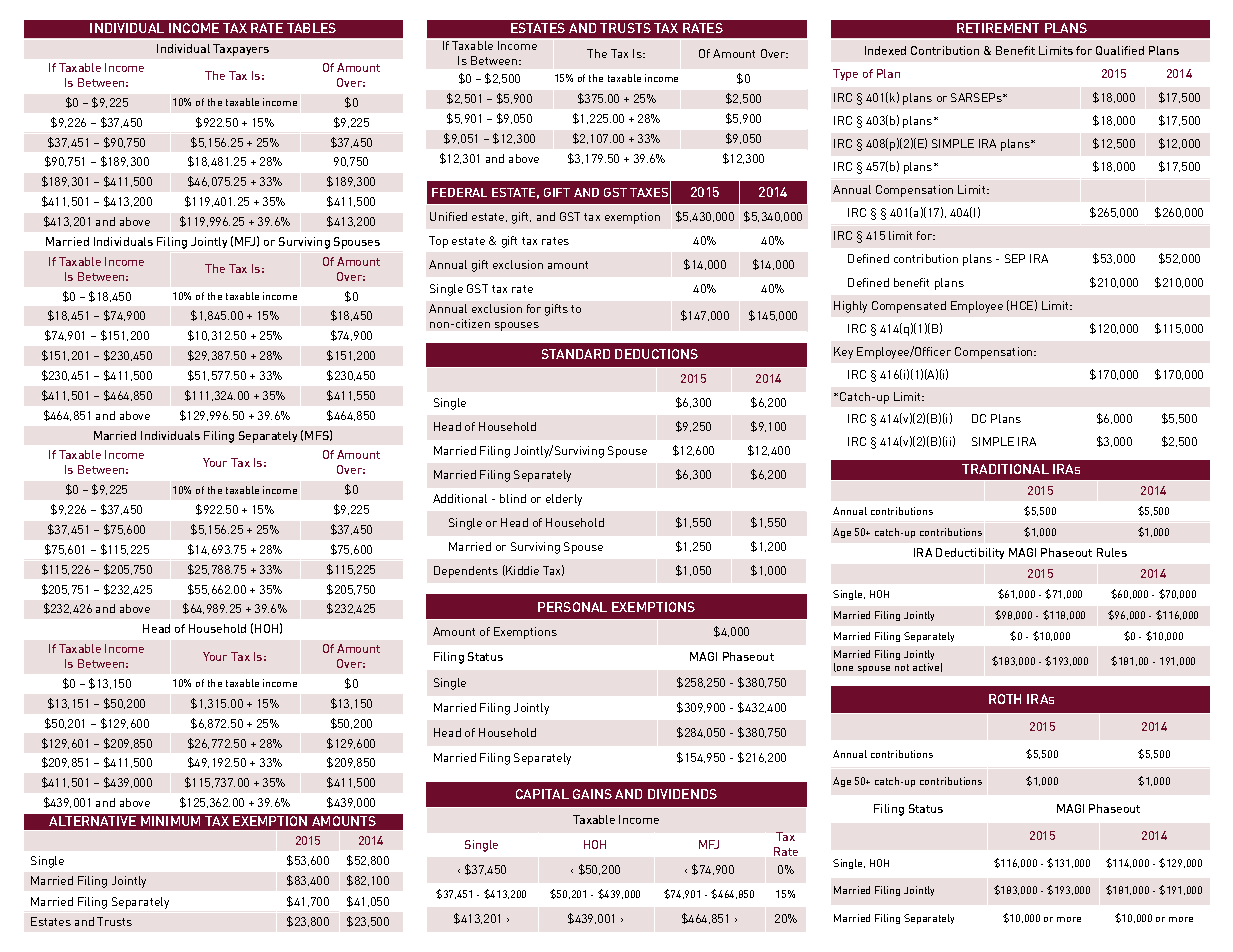 The image size is (1233, 952). I want to click on elderly, so click(564, 500).
